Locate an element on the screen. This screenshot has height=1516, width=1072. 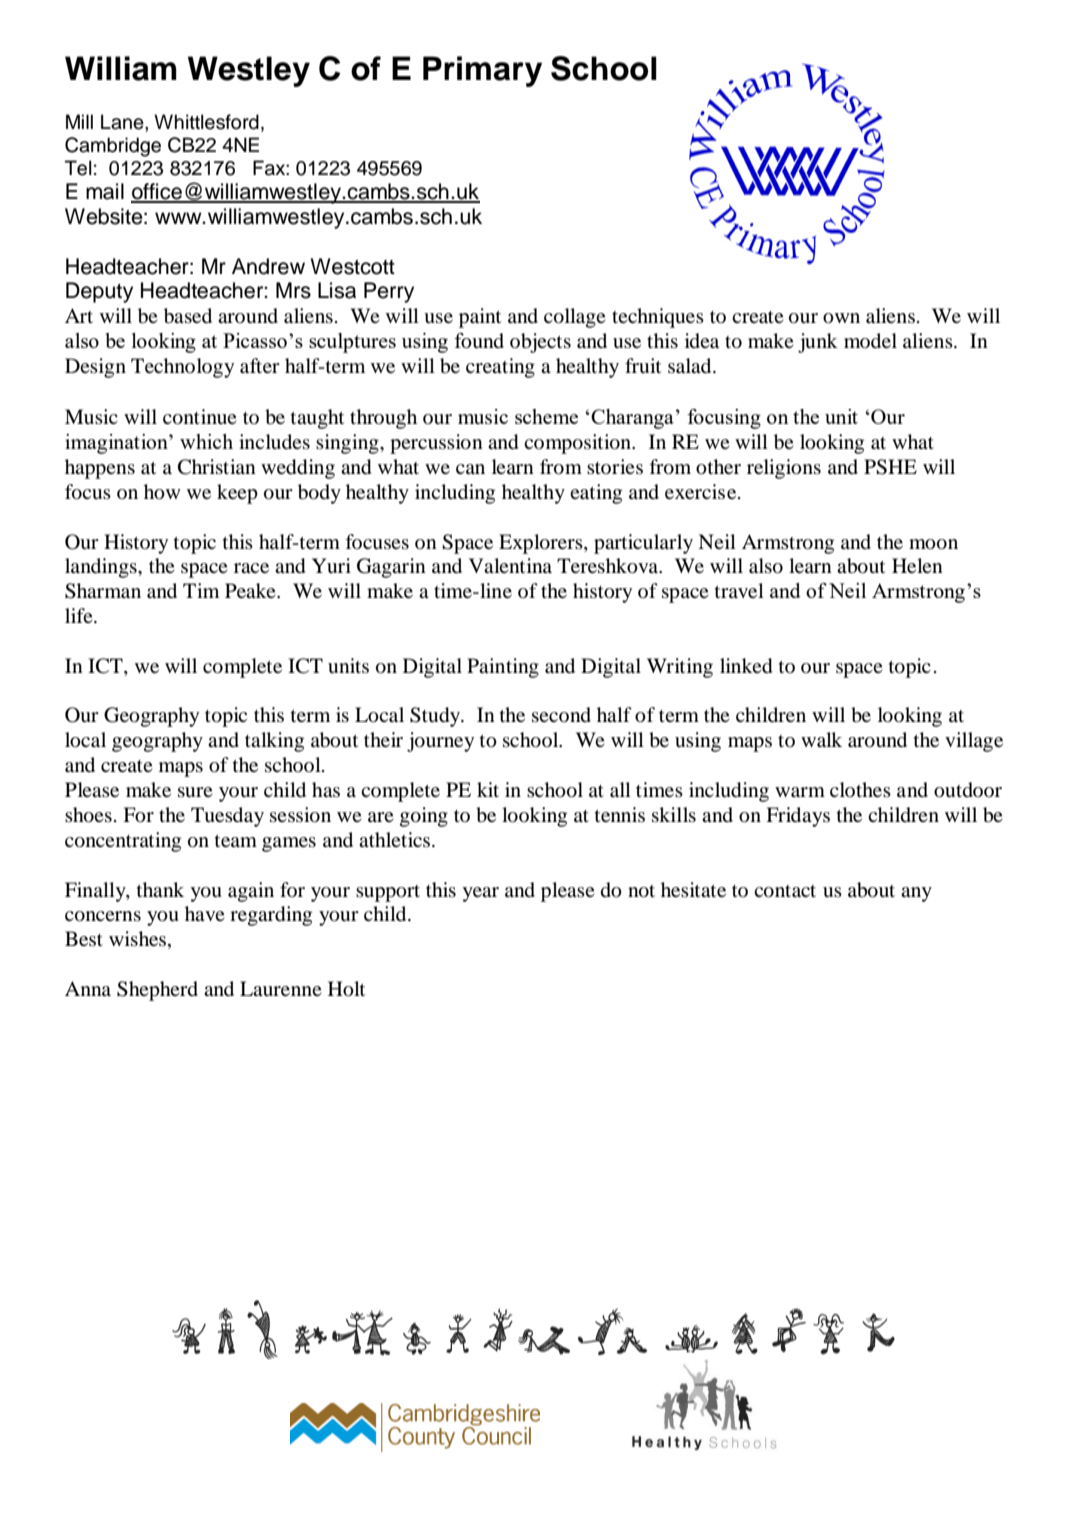
moon is located at coordinates (933, 544).
